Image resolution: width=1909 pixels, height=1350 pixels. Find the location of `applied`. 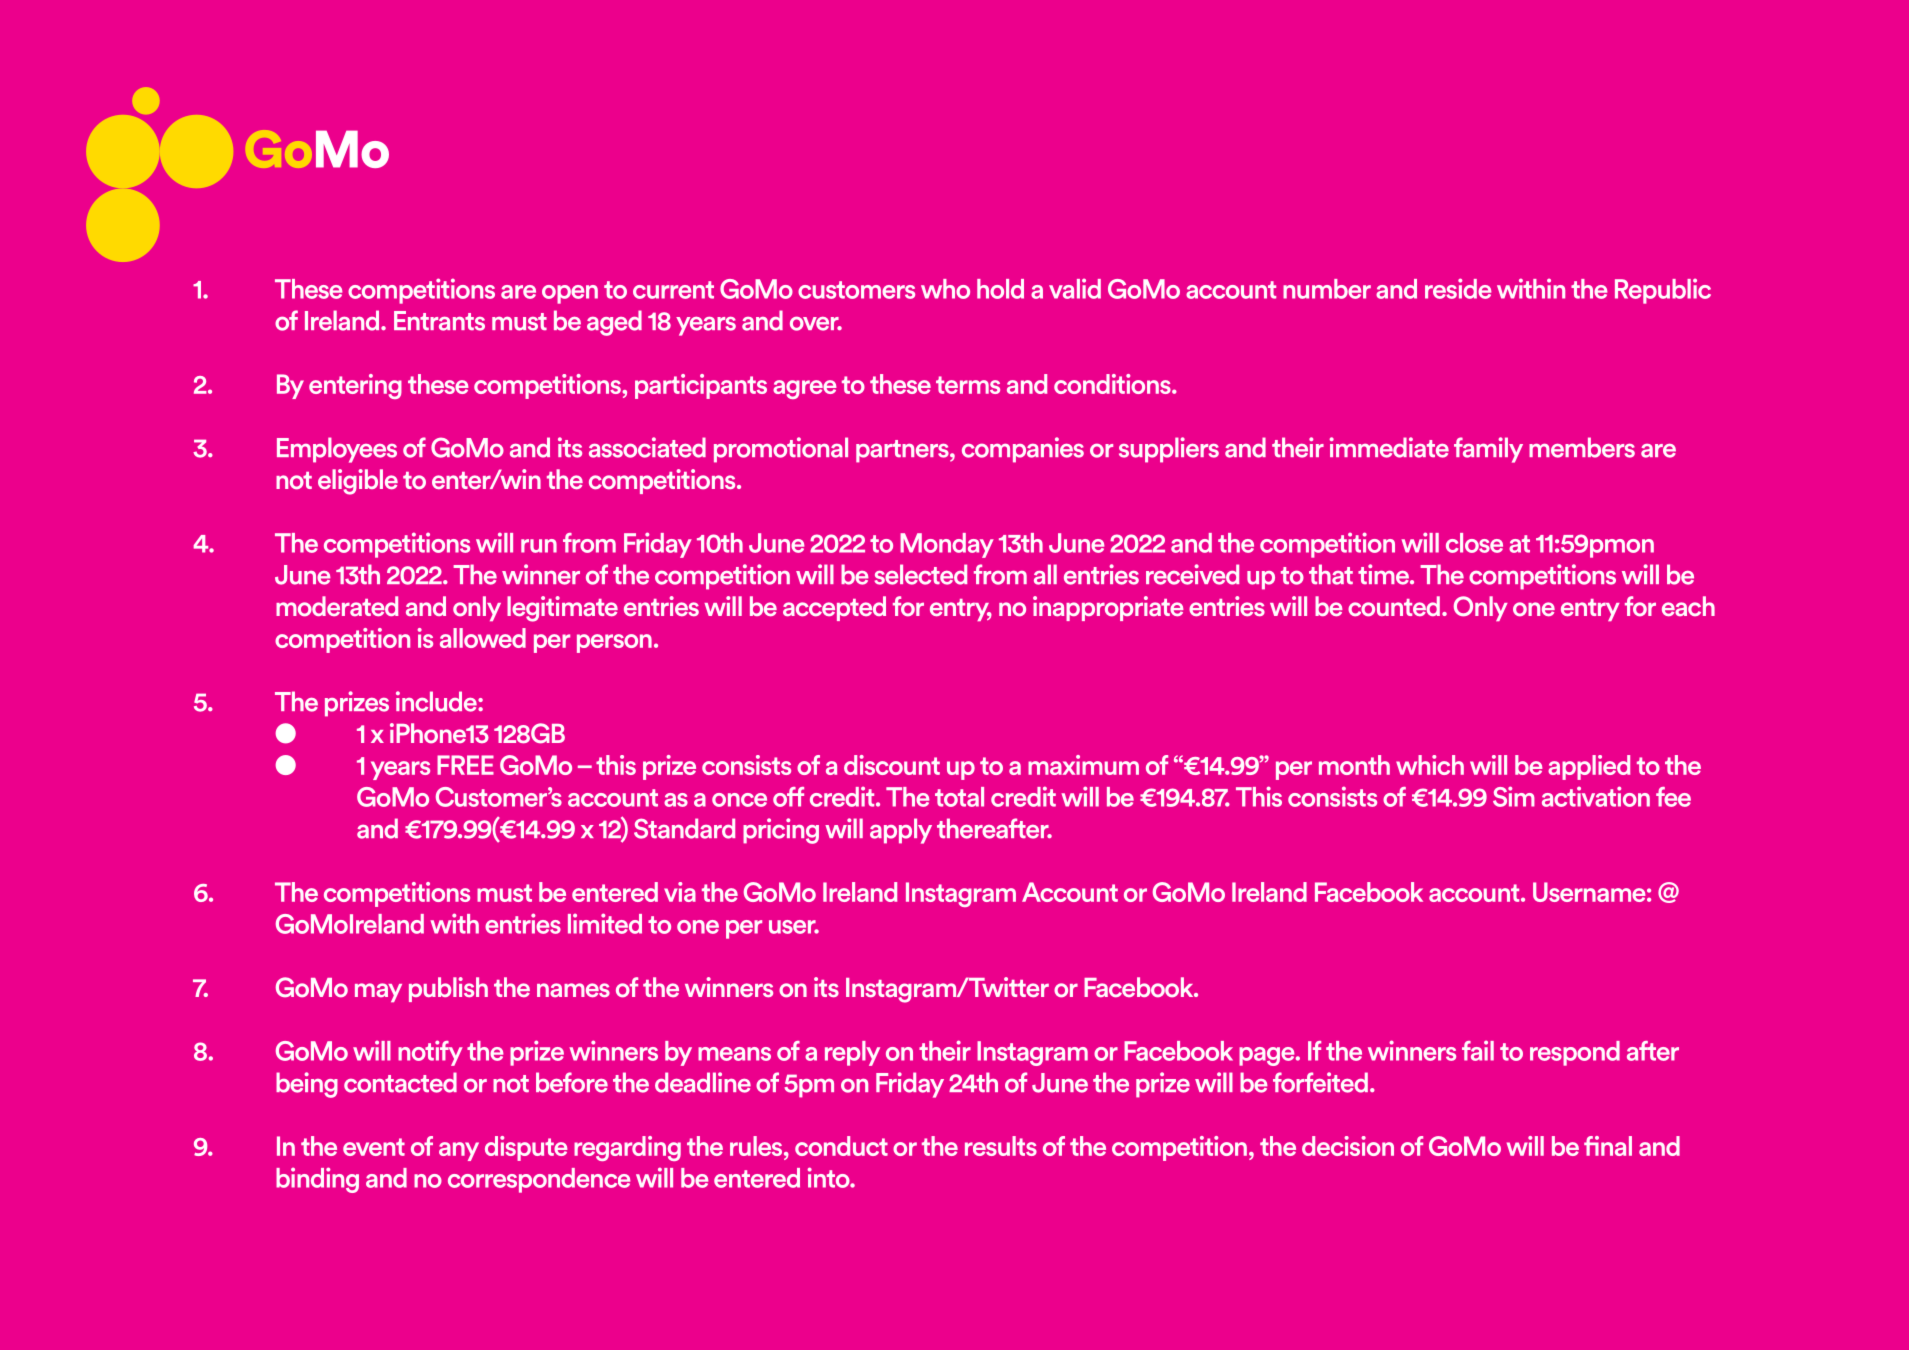

applied is located at coordinates (1589, 767).
